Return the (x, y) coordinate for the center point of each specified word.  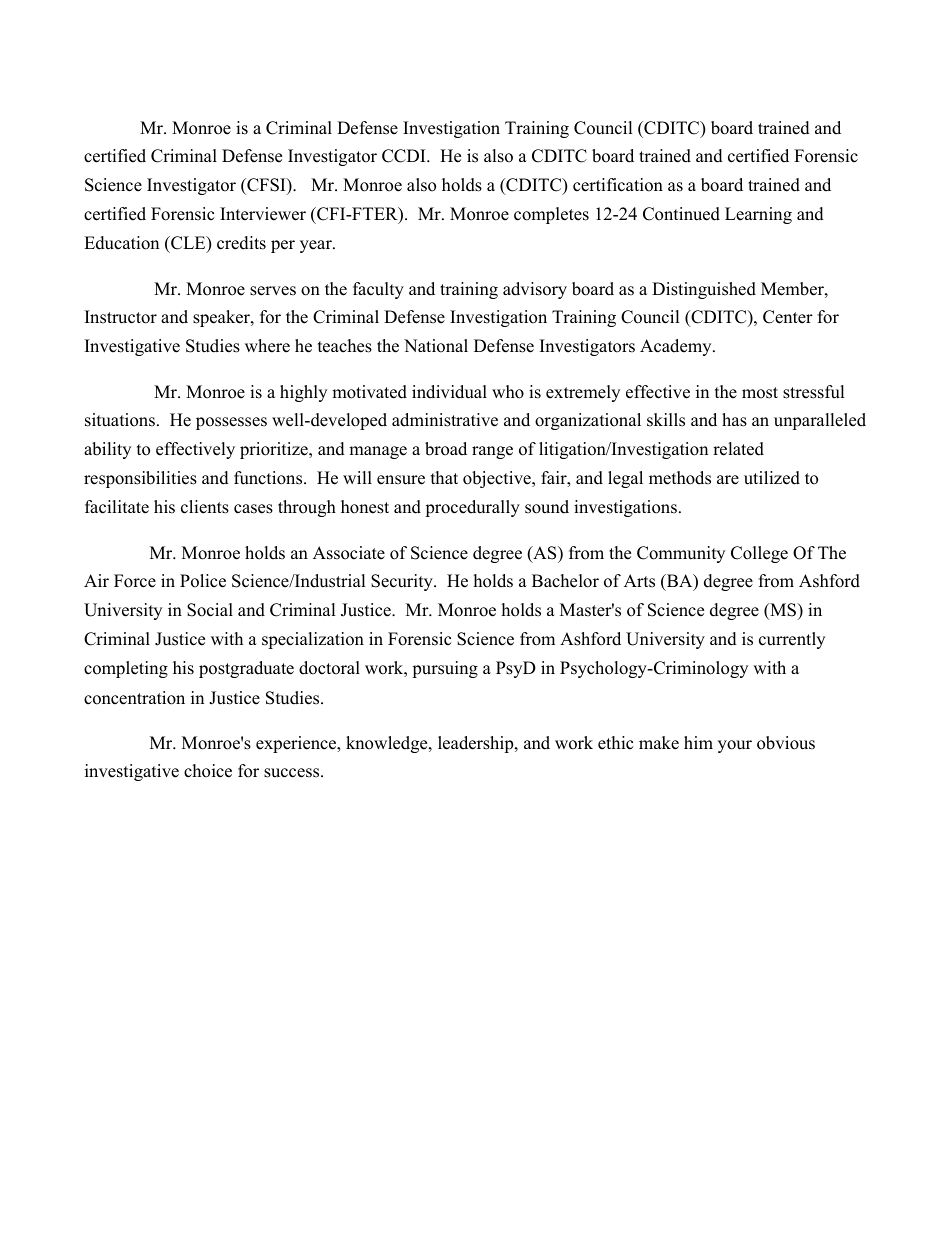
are (728, 480)
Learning (758, 215)
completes (551, 215)
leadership (477, 744)
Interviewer (263, 214)
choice (208, 771)
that (444, 477)
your (735, 746)
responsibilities (140, 479)
